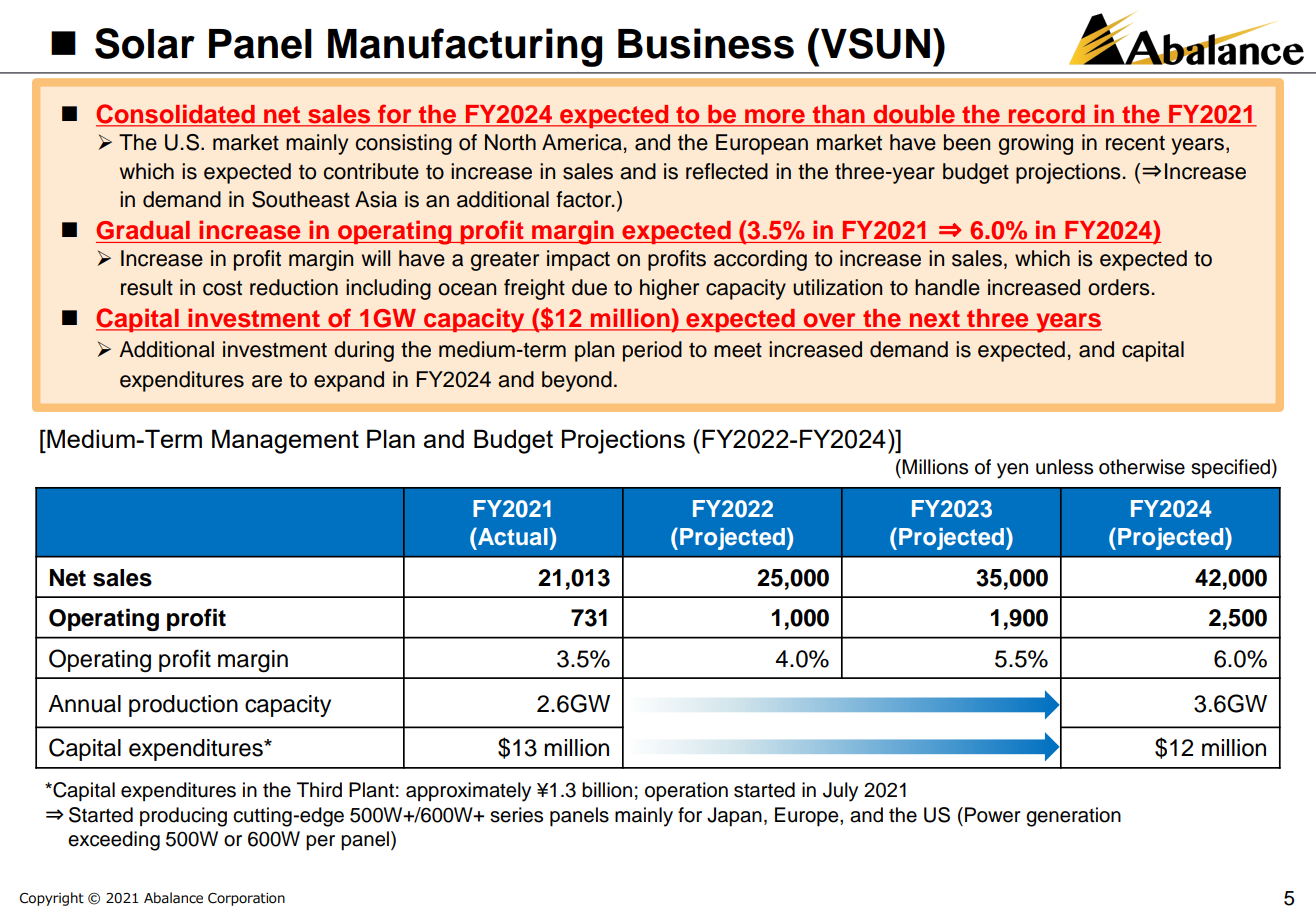 Image resolution: width=1316 pixels, height=911 pixels. Describe the element at coordinates (577, 381) in the image. I see `beyond` at that location.
